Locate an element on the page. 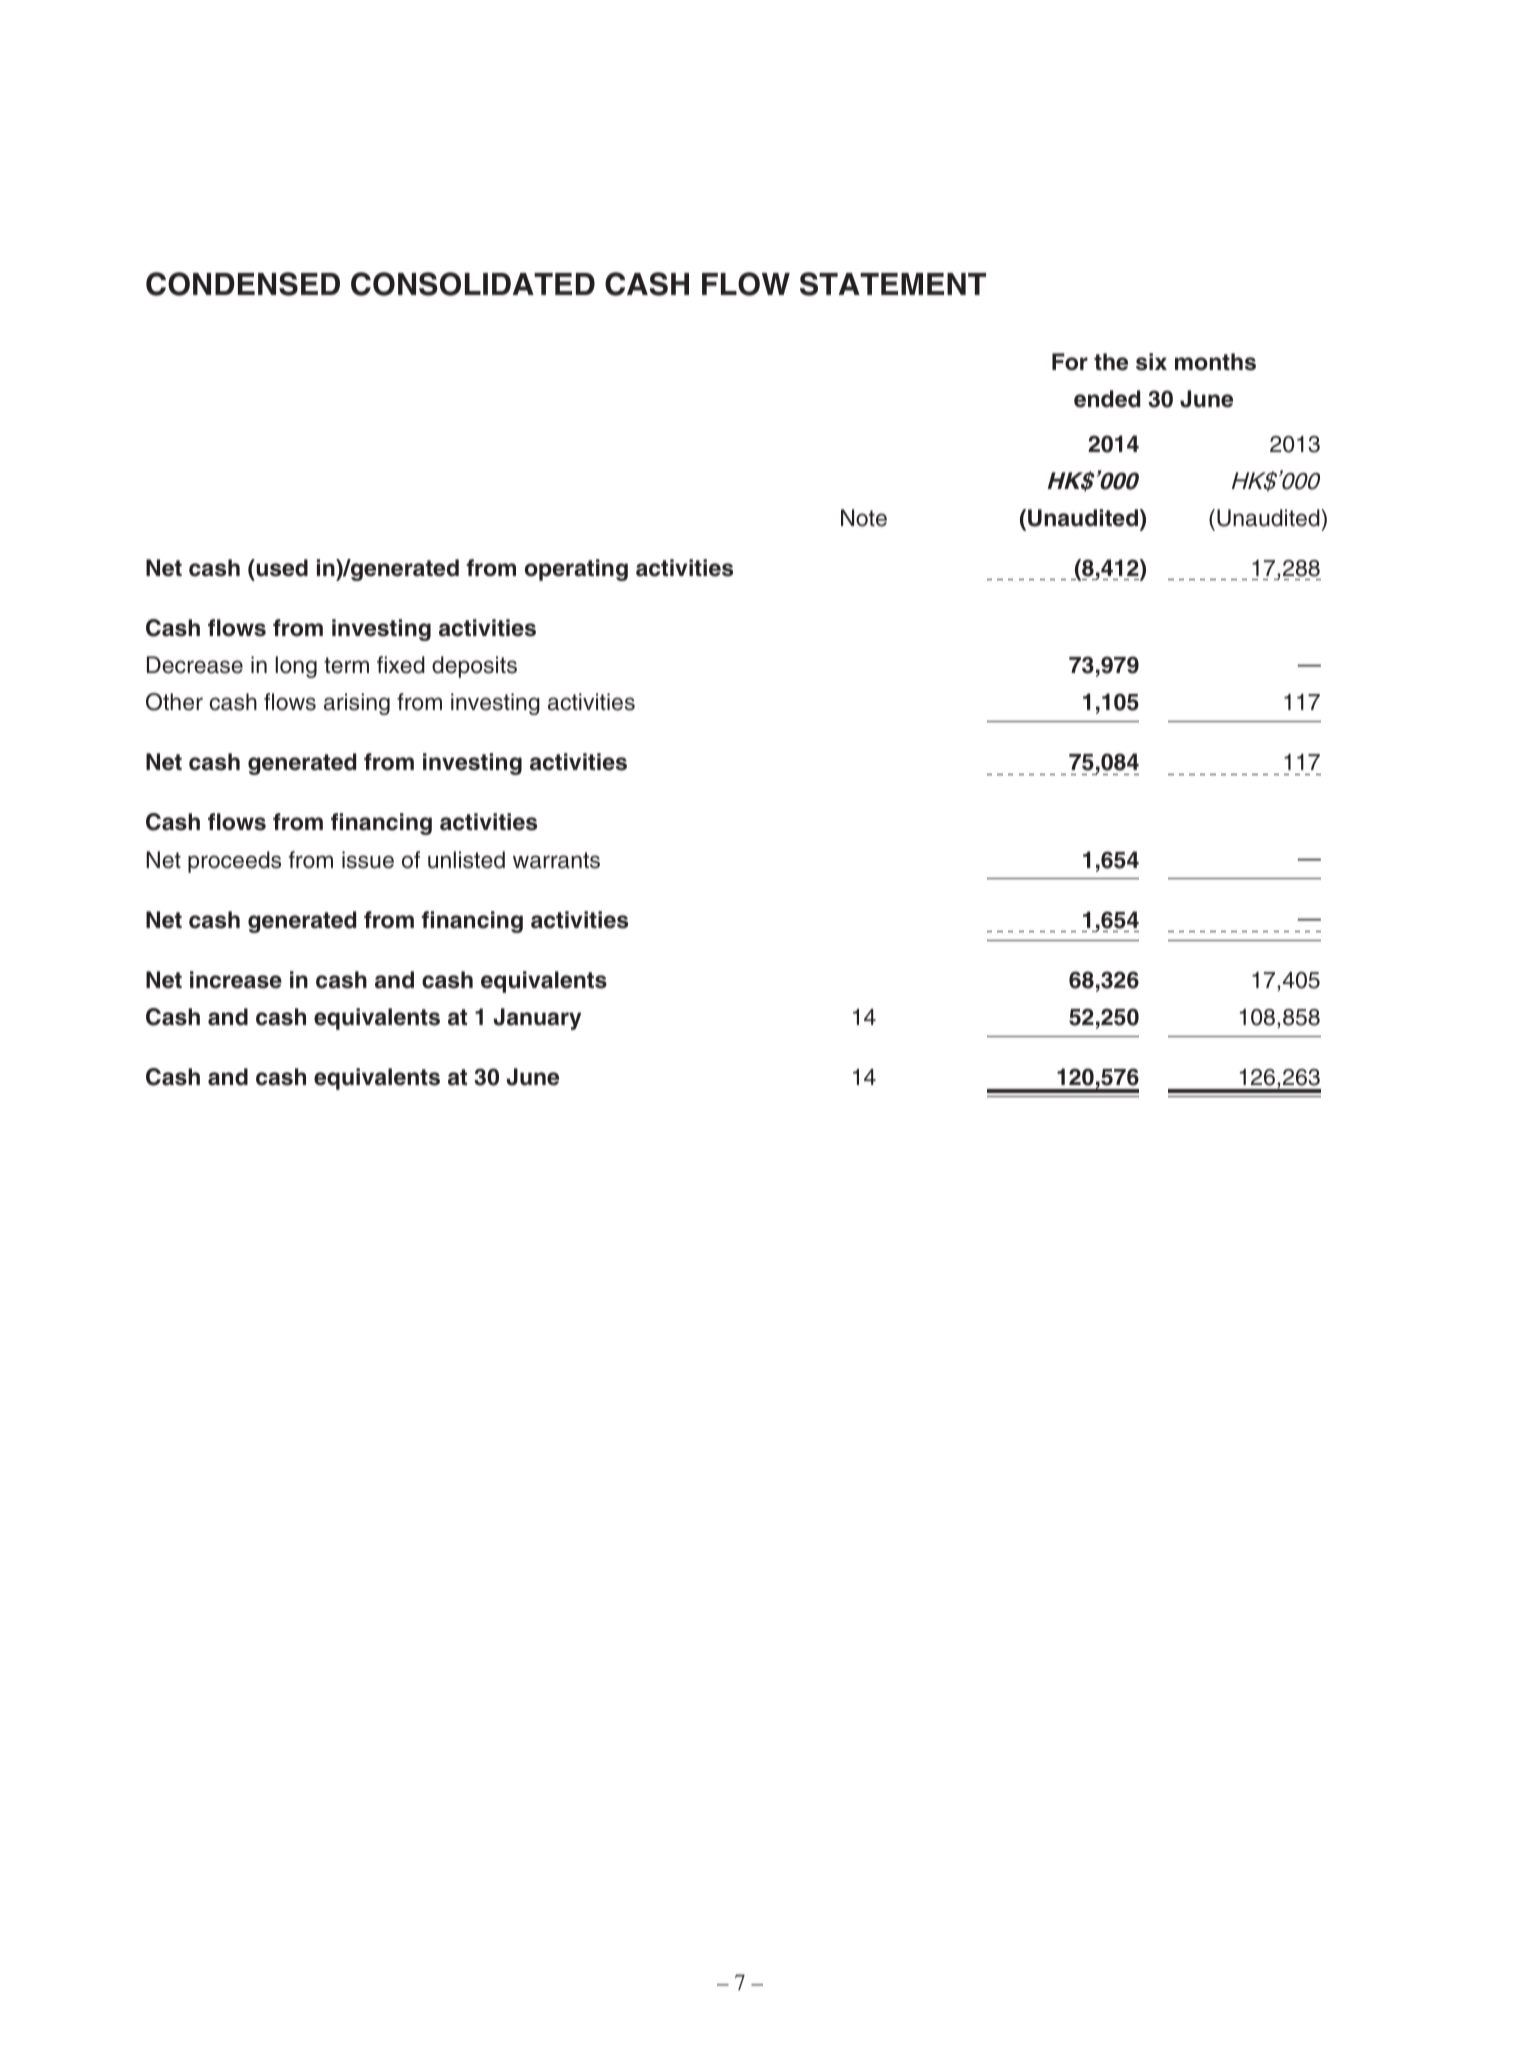  increase is located at coordinates (236, 980).
